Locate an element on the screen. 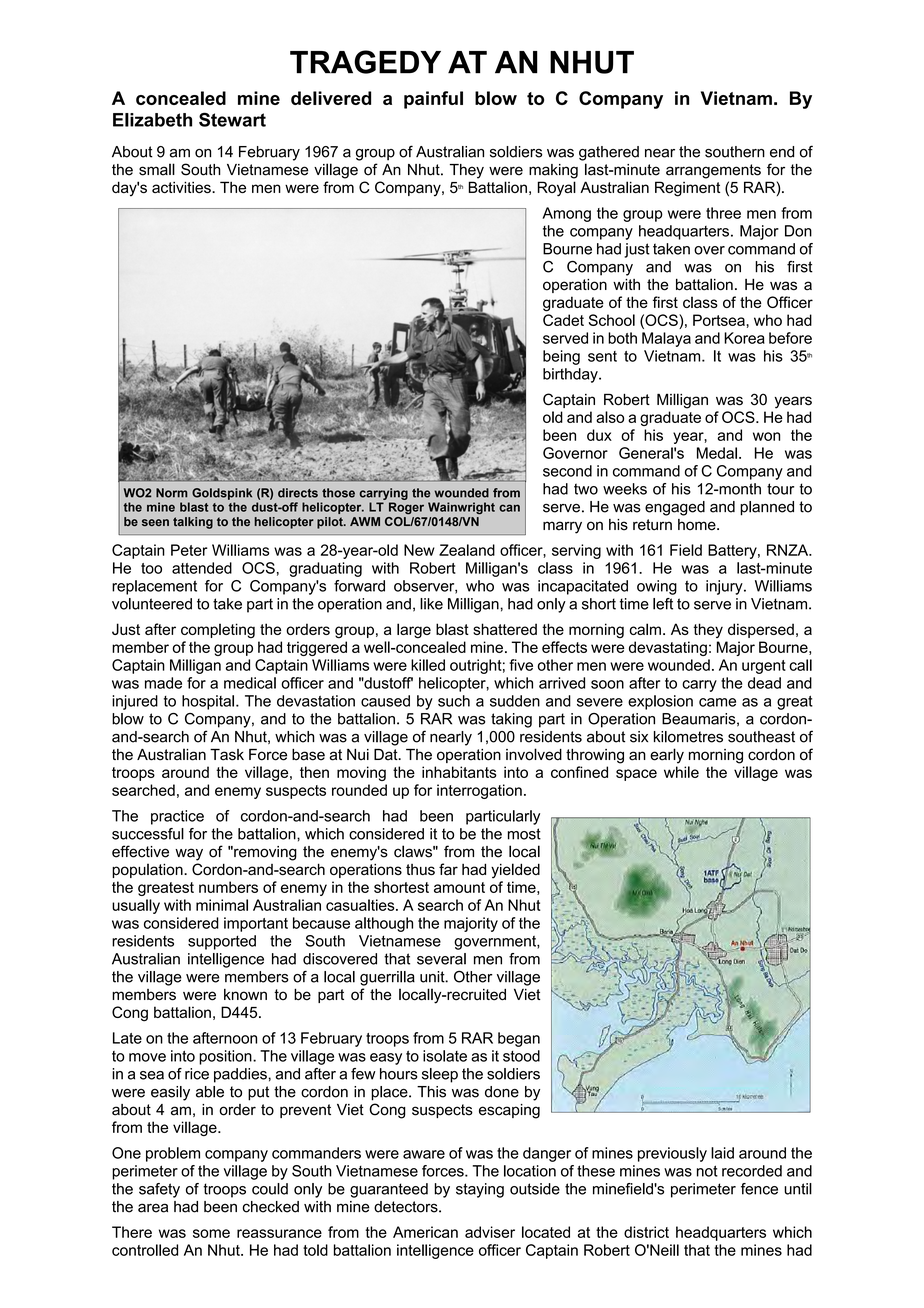  arrangements is located at coordinates (713, 171).
